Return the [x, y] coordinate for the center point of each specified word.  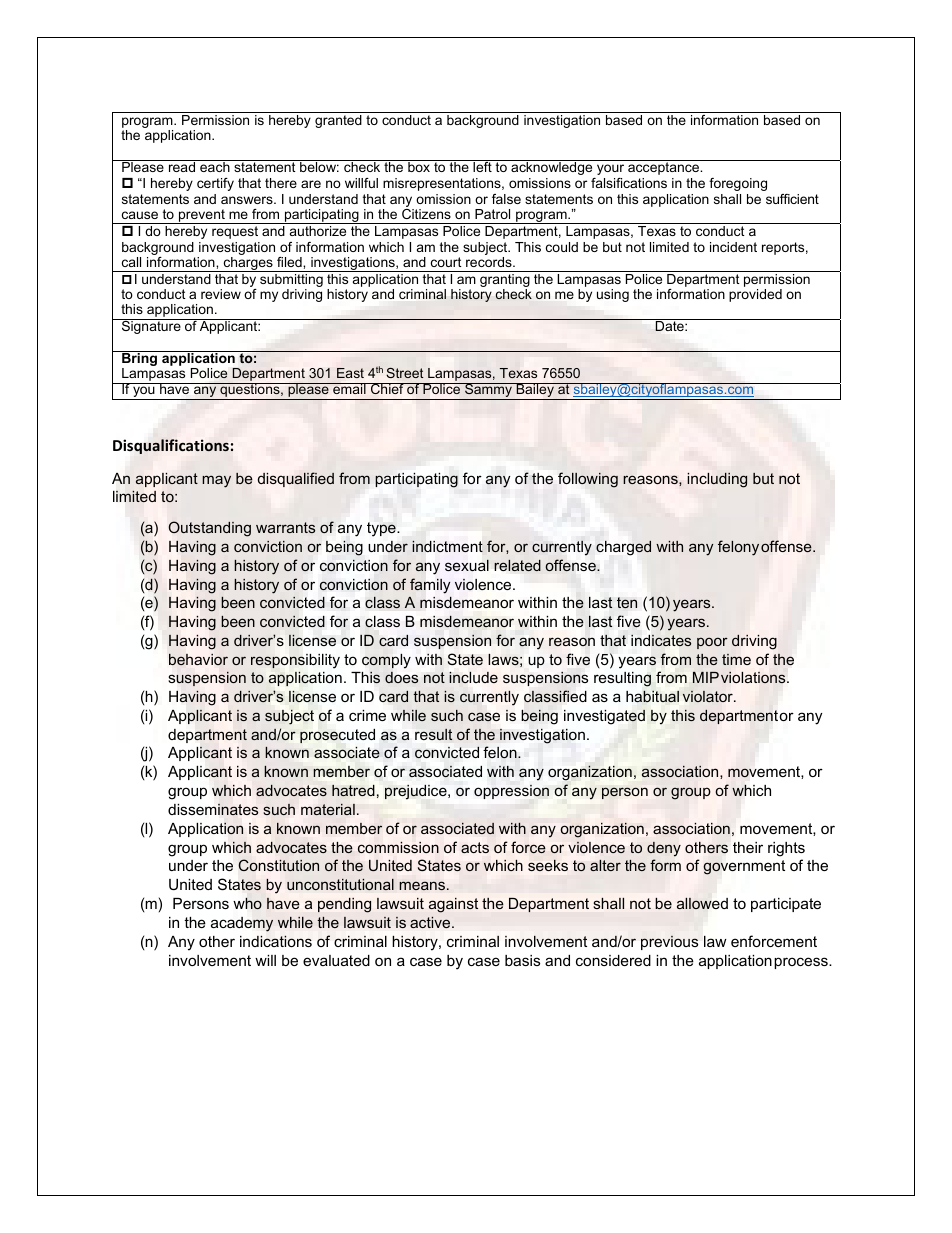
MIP [706, 677]
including [717, 480]
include [473, 677]
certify [215, 184]
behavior [198, 659]
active [431, 922]
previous [669, 943]
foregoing [738, 184]
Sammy [488, 391]
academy [242, 924]
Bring [140, 360]
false [506, 199]
